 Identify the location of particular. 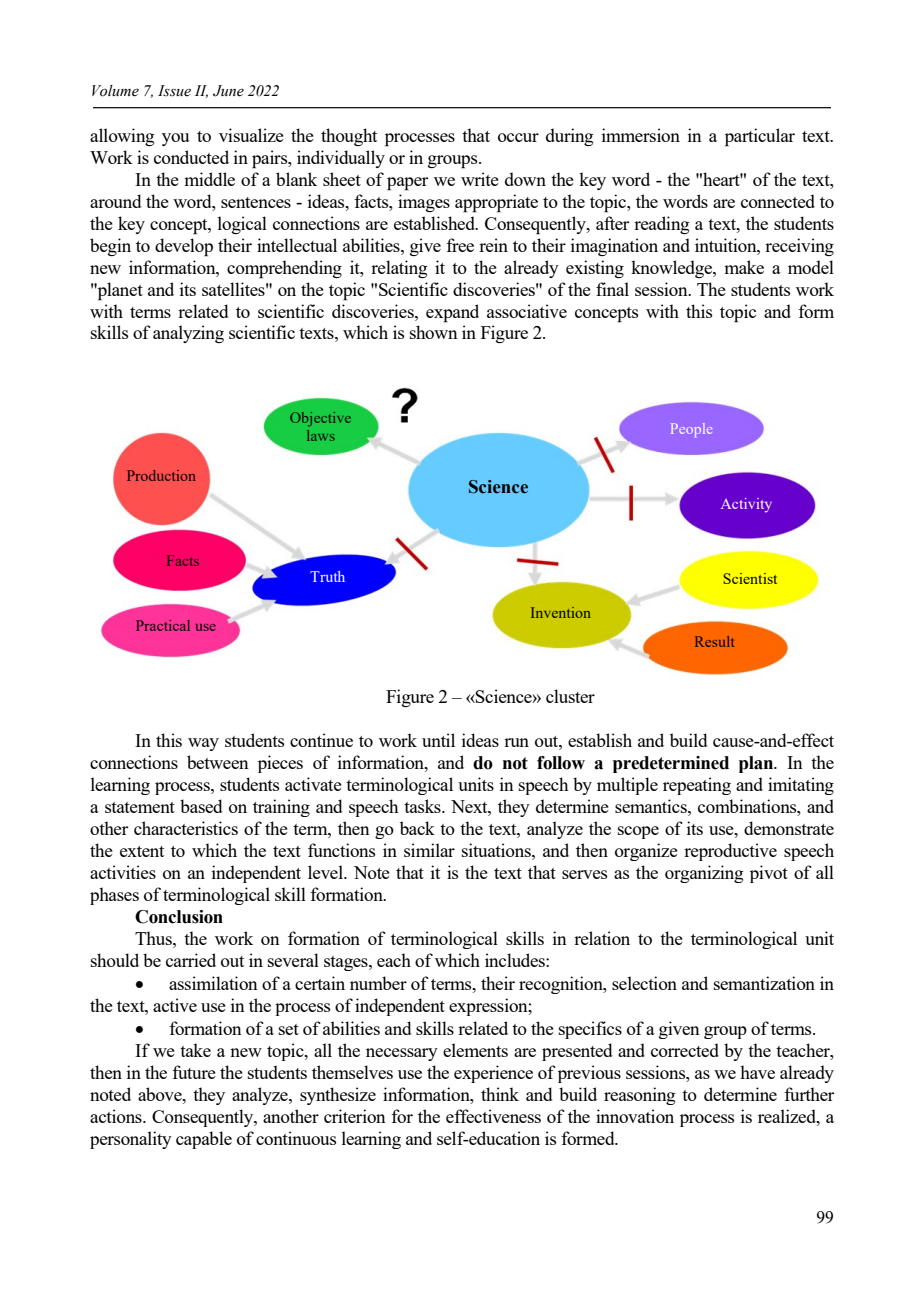
(760, 137).
